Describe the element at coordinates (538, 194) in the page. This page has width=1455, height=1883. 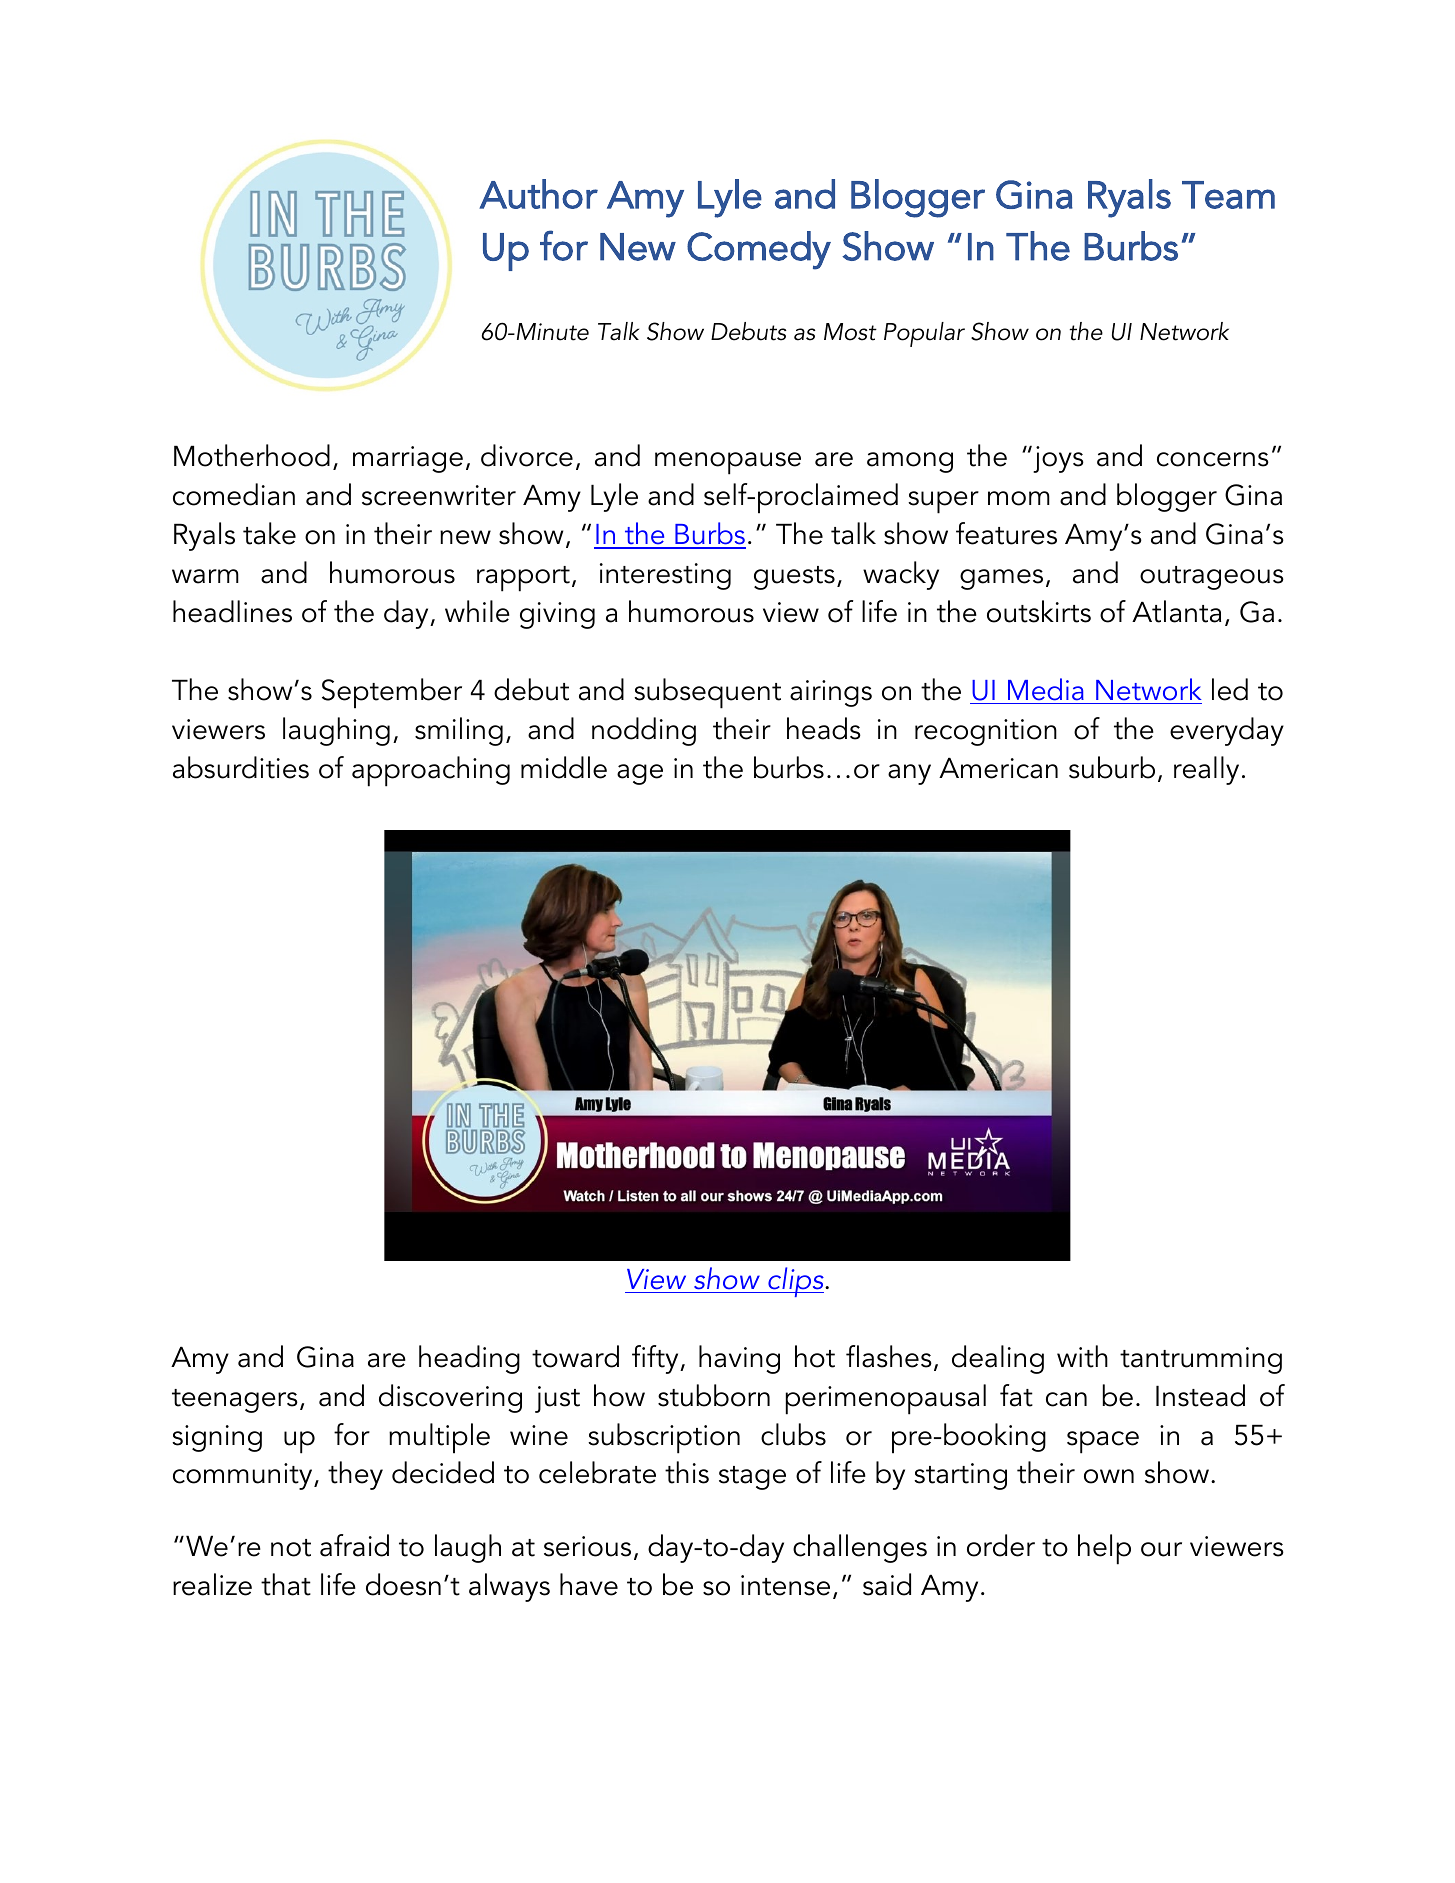
I see `Author` at that location.
